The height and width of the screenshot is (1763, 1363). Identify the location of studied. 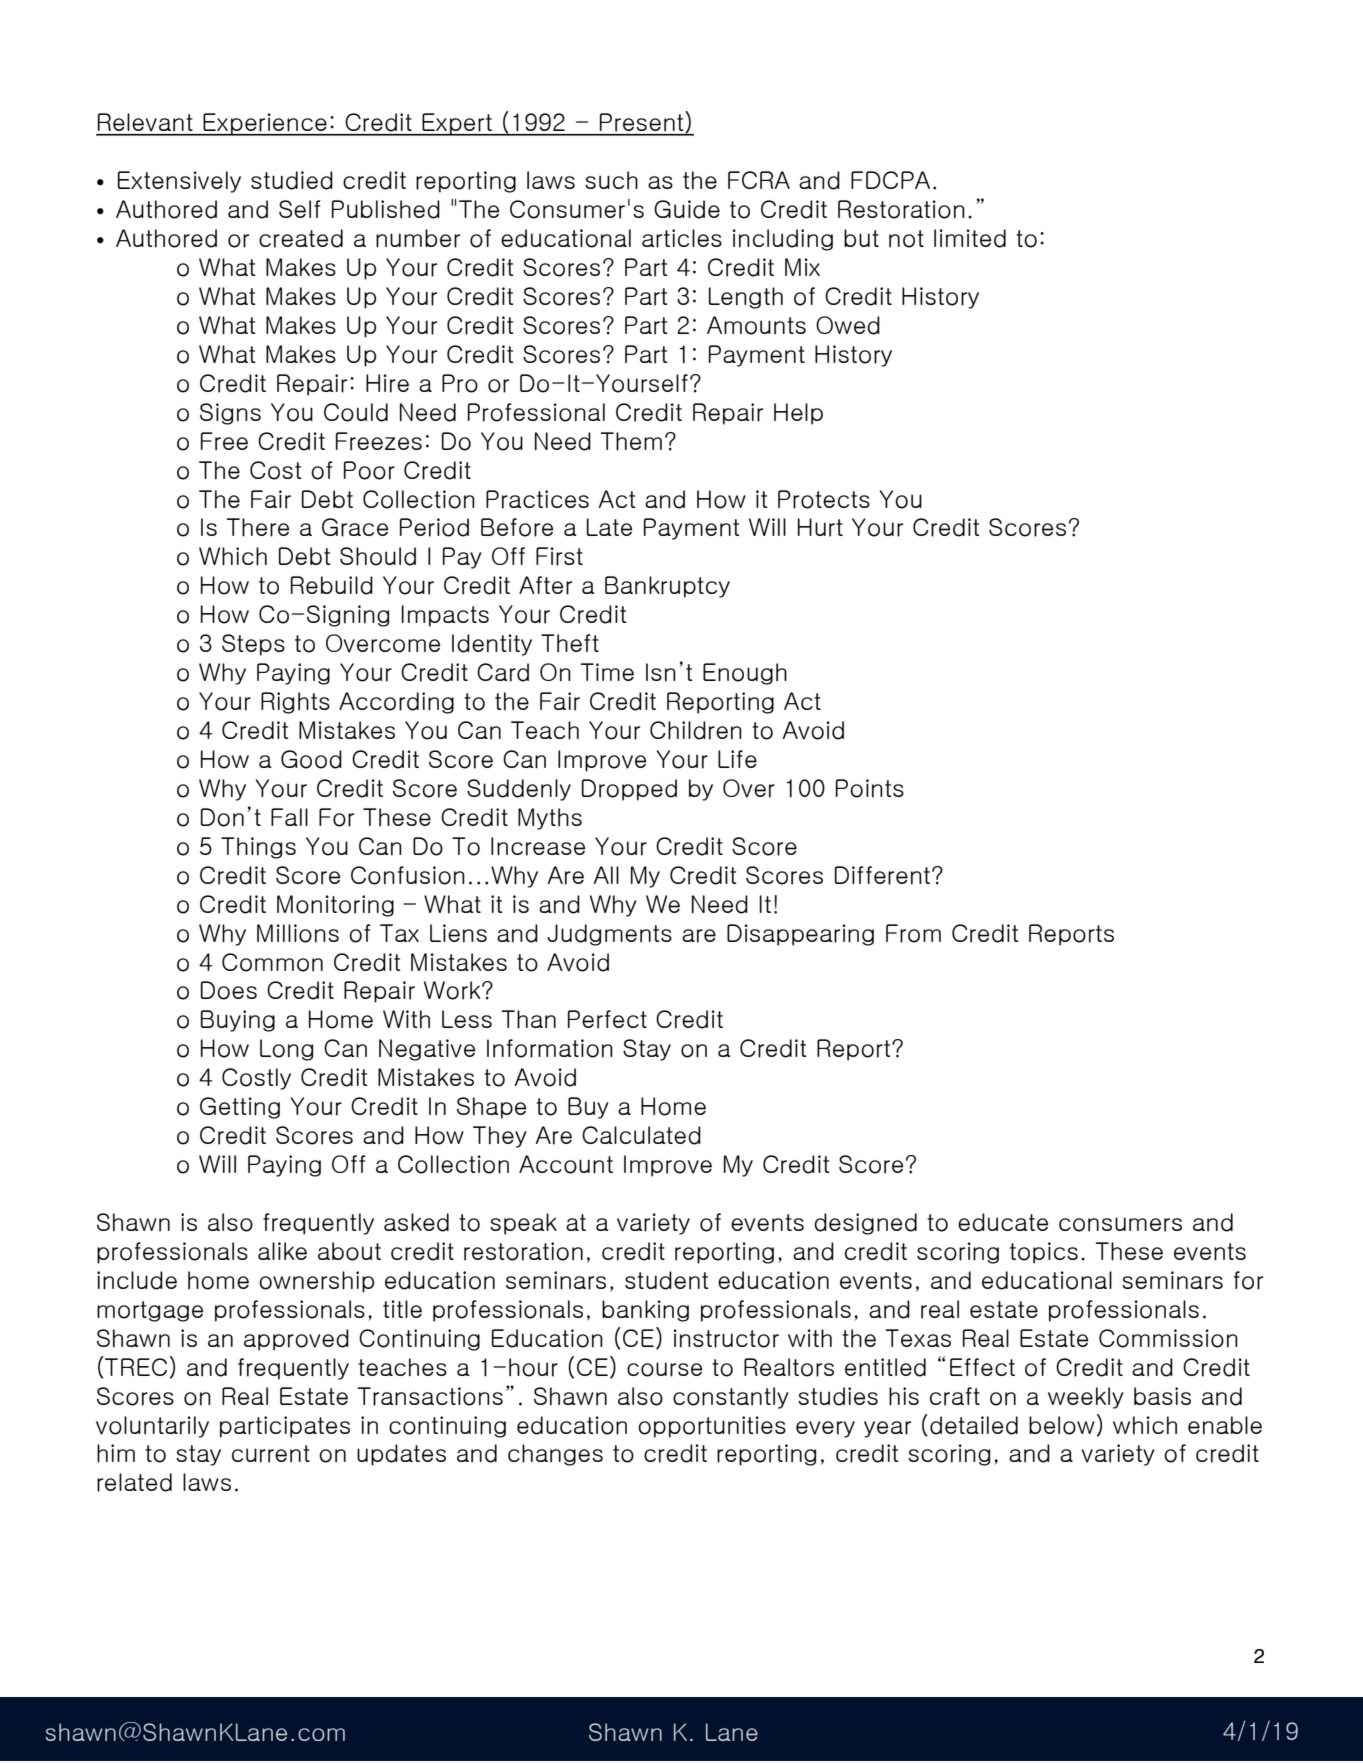
(292, 180).
